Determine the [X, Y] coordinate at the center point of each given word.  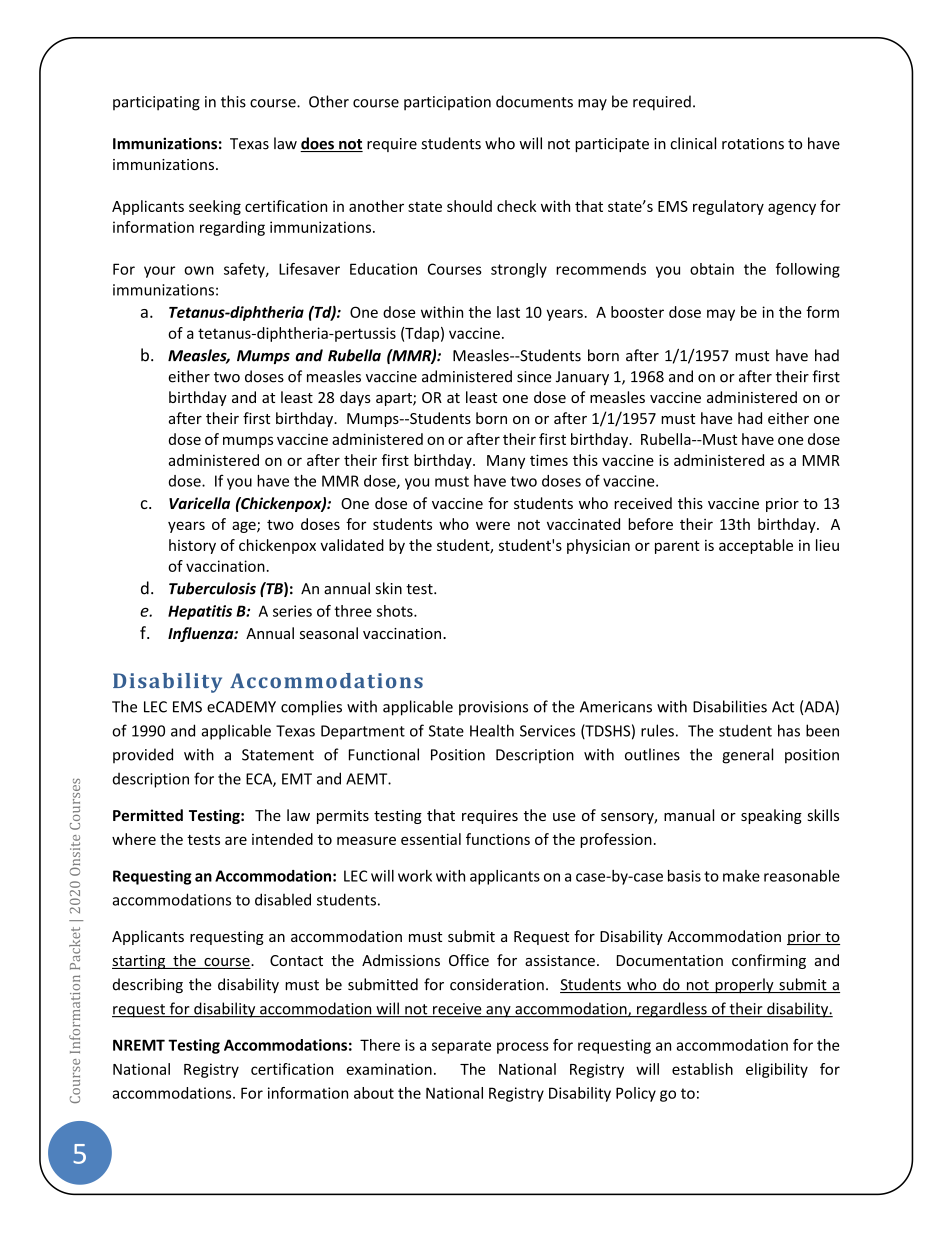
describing [148, 985]
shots [396, 611]
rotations [753, 144]
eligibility [777, 1070]
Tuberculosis [212, 588]
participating [156, 103]
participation [447, 103]
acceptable [756, 546]
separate [461, 1047]
